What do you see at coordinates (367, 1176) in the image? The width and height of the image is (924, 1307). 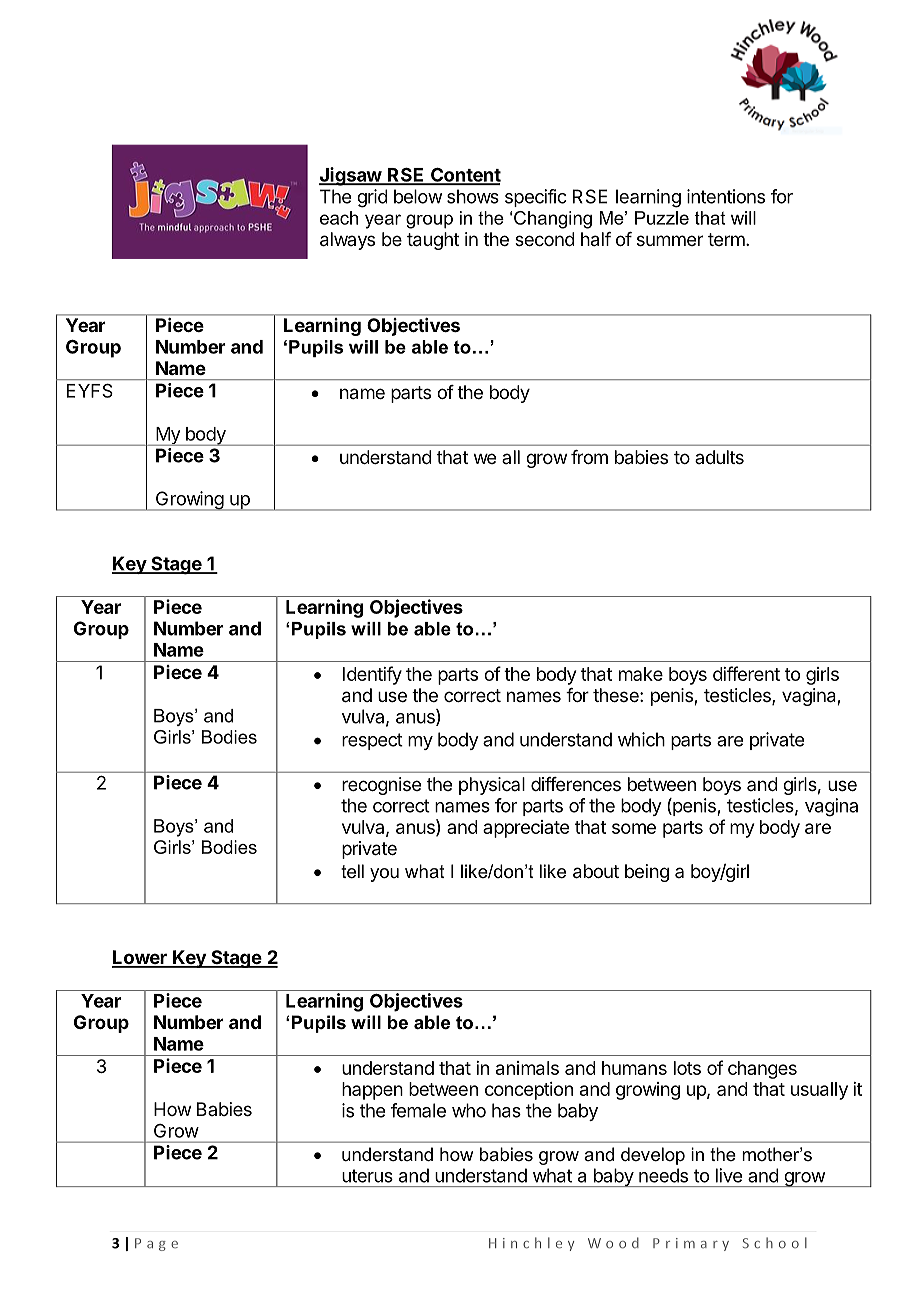 I see `uterus` at bounding box center [367, 1176].
